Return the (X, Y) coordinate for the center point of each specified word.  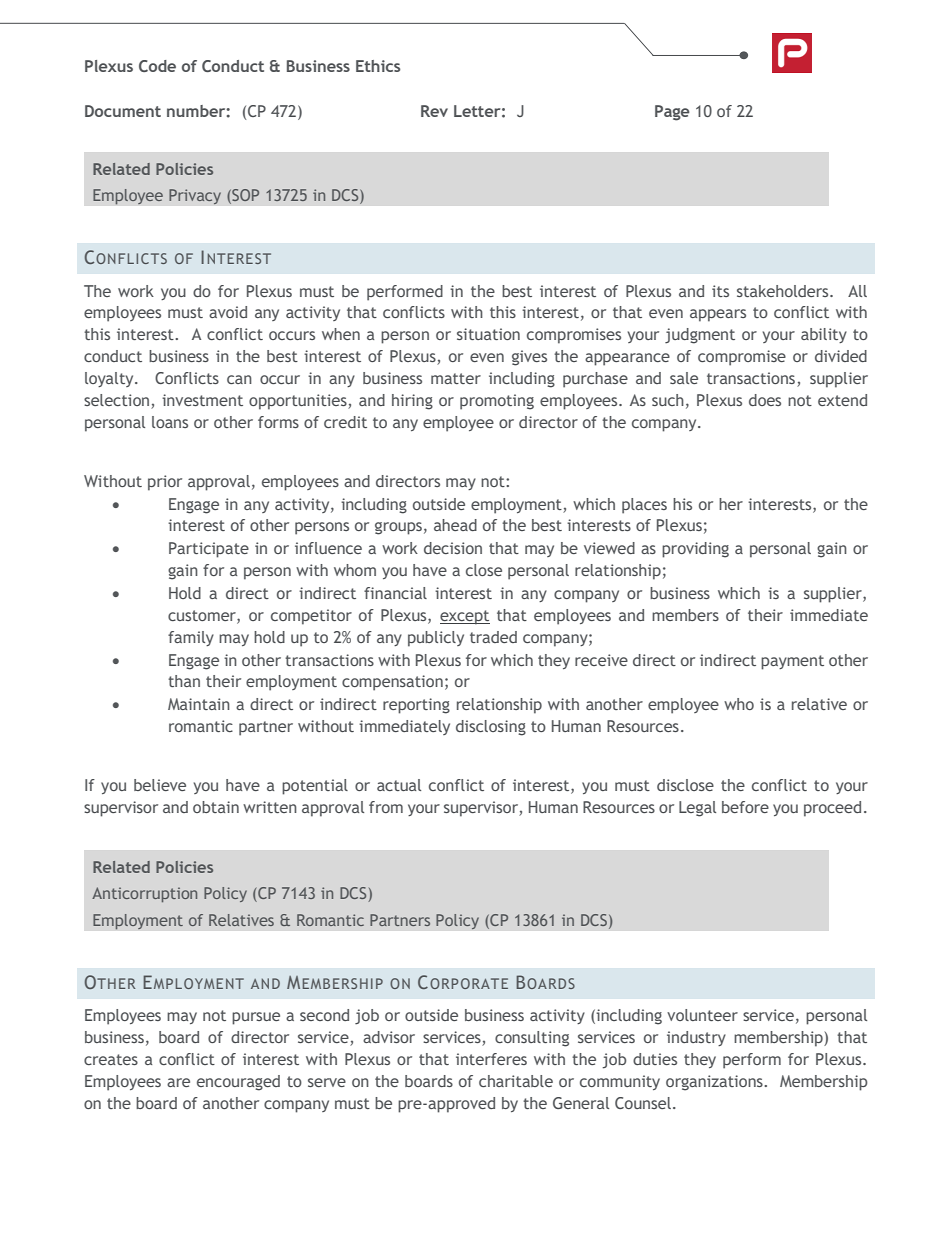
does (765, 400)
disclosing (491, 728)
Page (672, 113)
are (178, 1082)
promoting (497, 402)
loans (170, 422)
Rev (434, 111)
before (745, 807)
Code (157, 66)
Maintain (199, 704)
